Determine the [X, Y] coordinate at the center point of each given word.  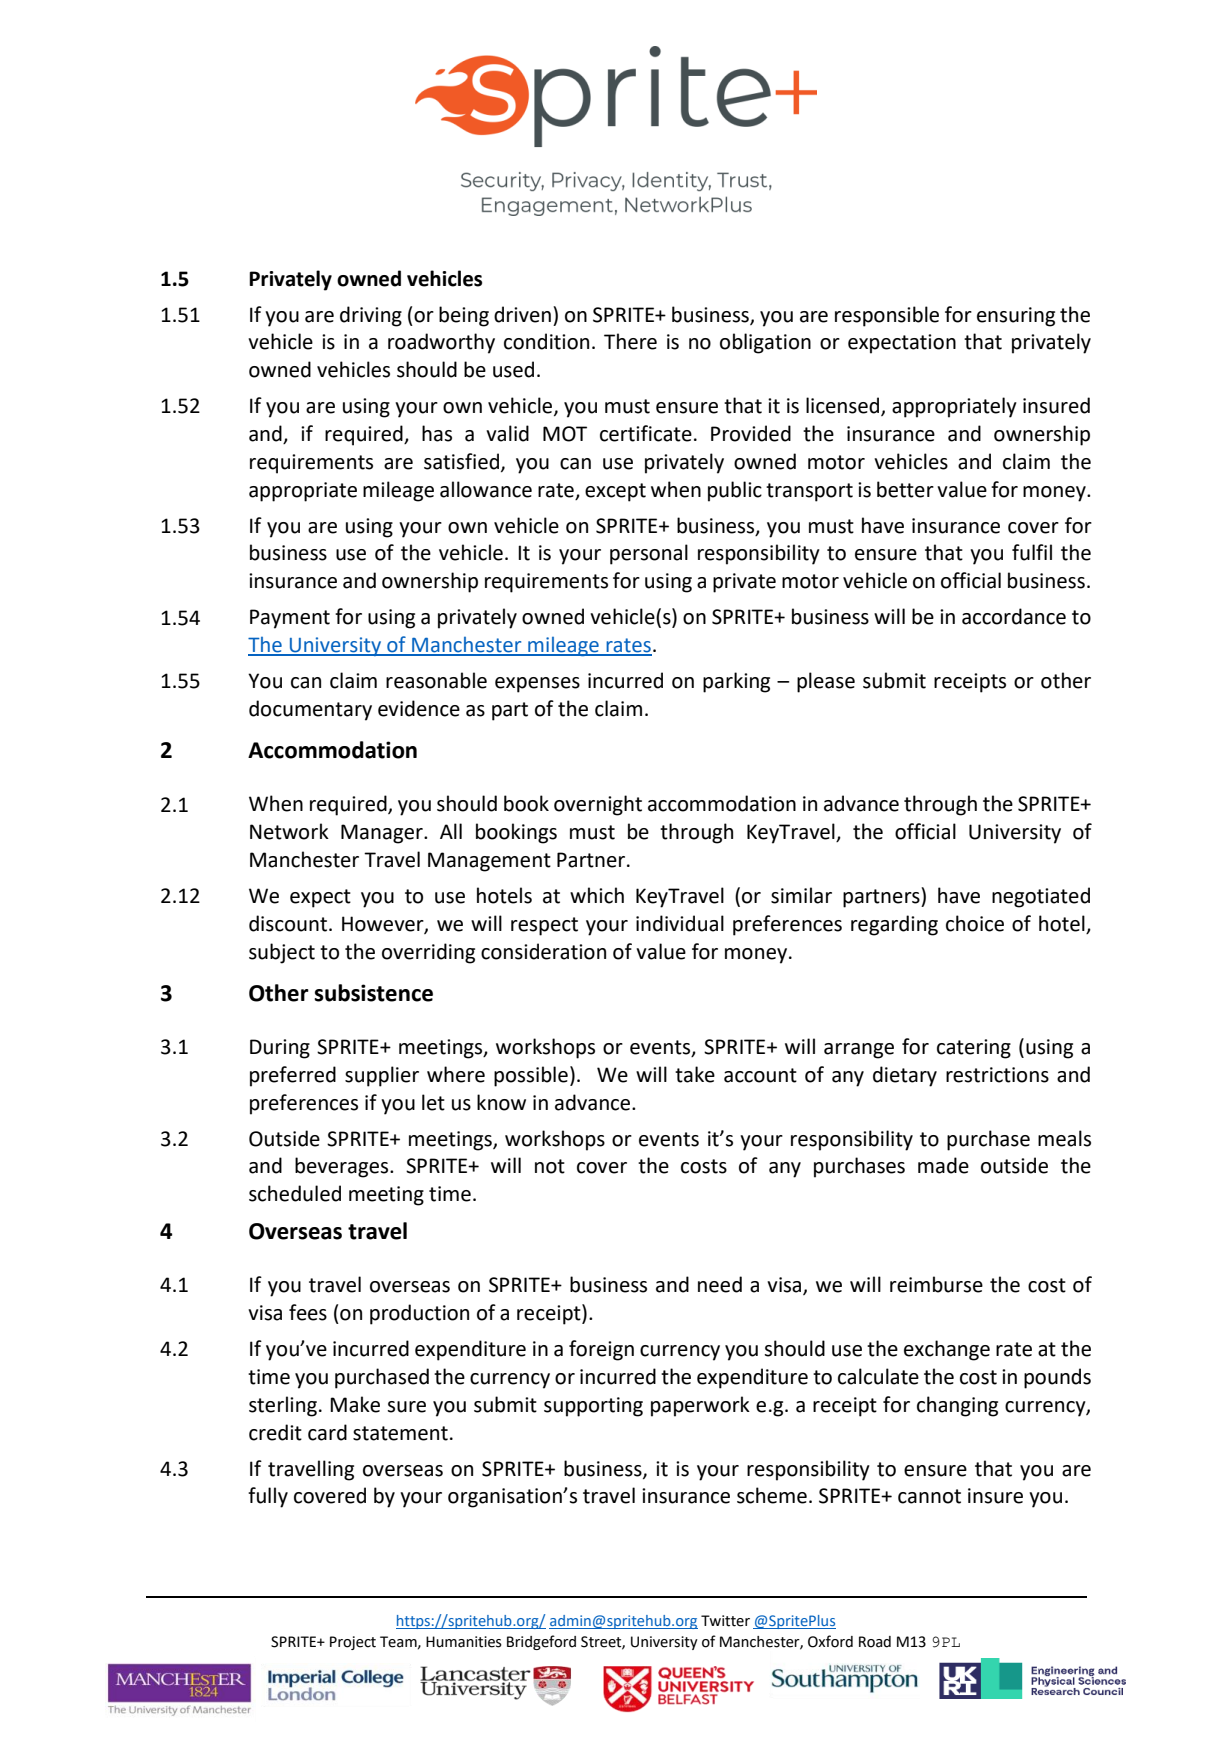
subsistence [373, 993]
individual [680, 923]
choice [975, 923]
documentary [310, 710]
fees [308, 1312]
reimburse [936, 1284]
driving [371, 316]
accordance [1014, 616]
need [720, 1284]
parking [736, 682]
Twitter [725, 1621]
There [630, 341]
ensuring [1016, 317]
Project [353, 1643]
